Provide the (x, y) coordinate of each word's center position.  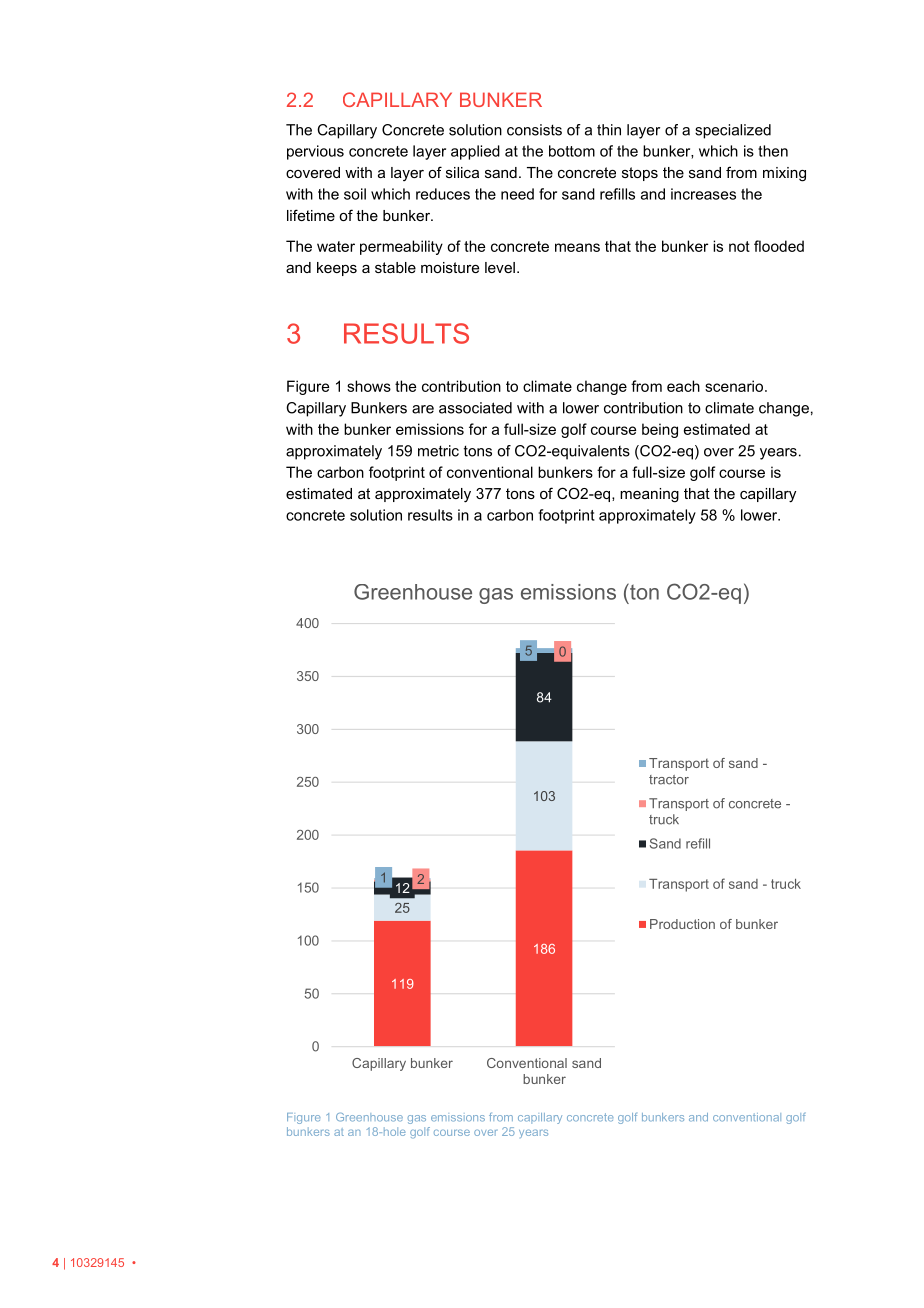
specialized (733, 131)
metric (438, 451)
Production (682, 924)
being (660, 430)
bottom (572, 151)
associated (475, 408)
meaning (649, 495)
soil (355, 194)
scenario (735, 386)
